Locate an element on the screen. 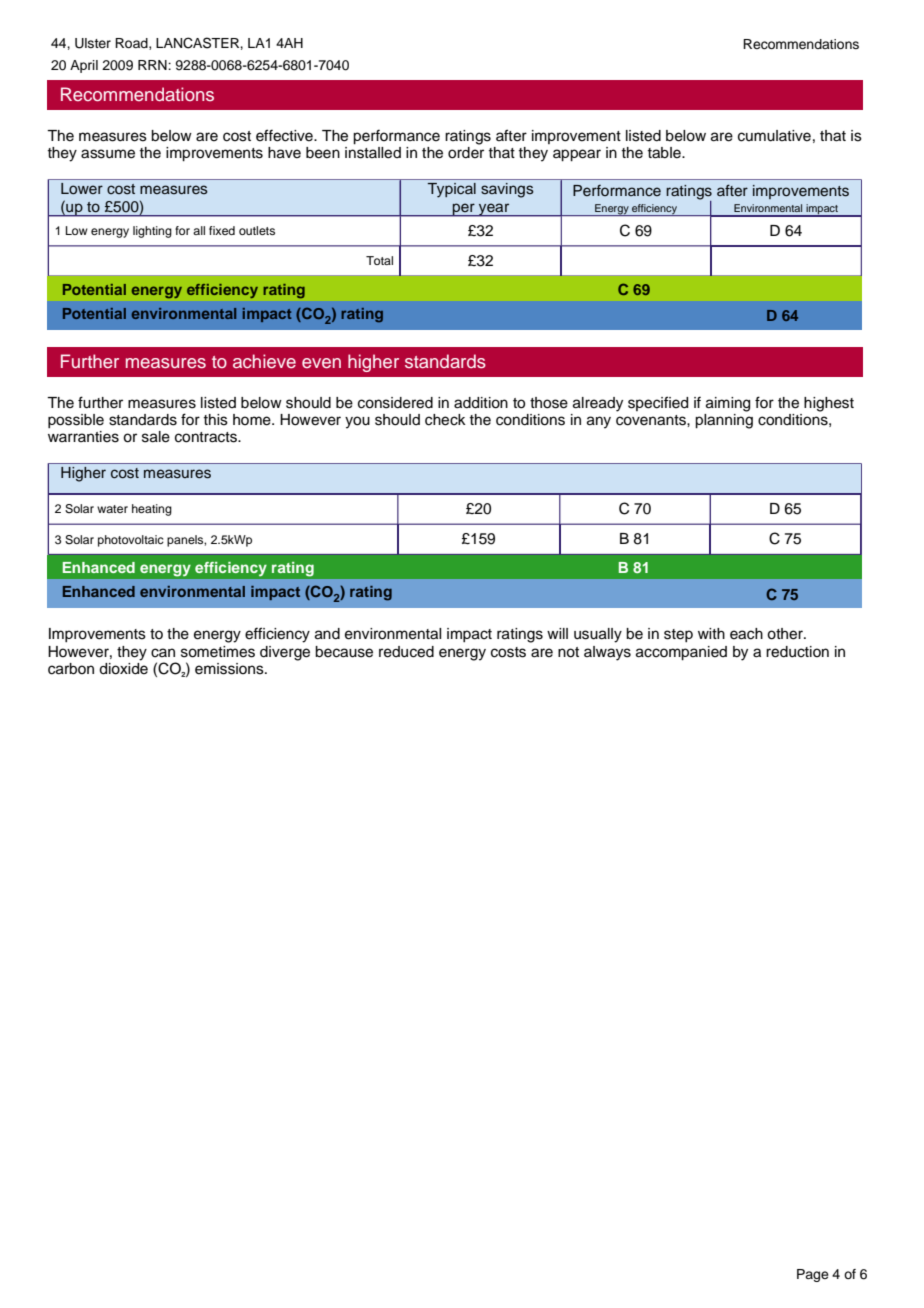  not is located at coordinates (568, 652).
